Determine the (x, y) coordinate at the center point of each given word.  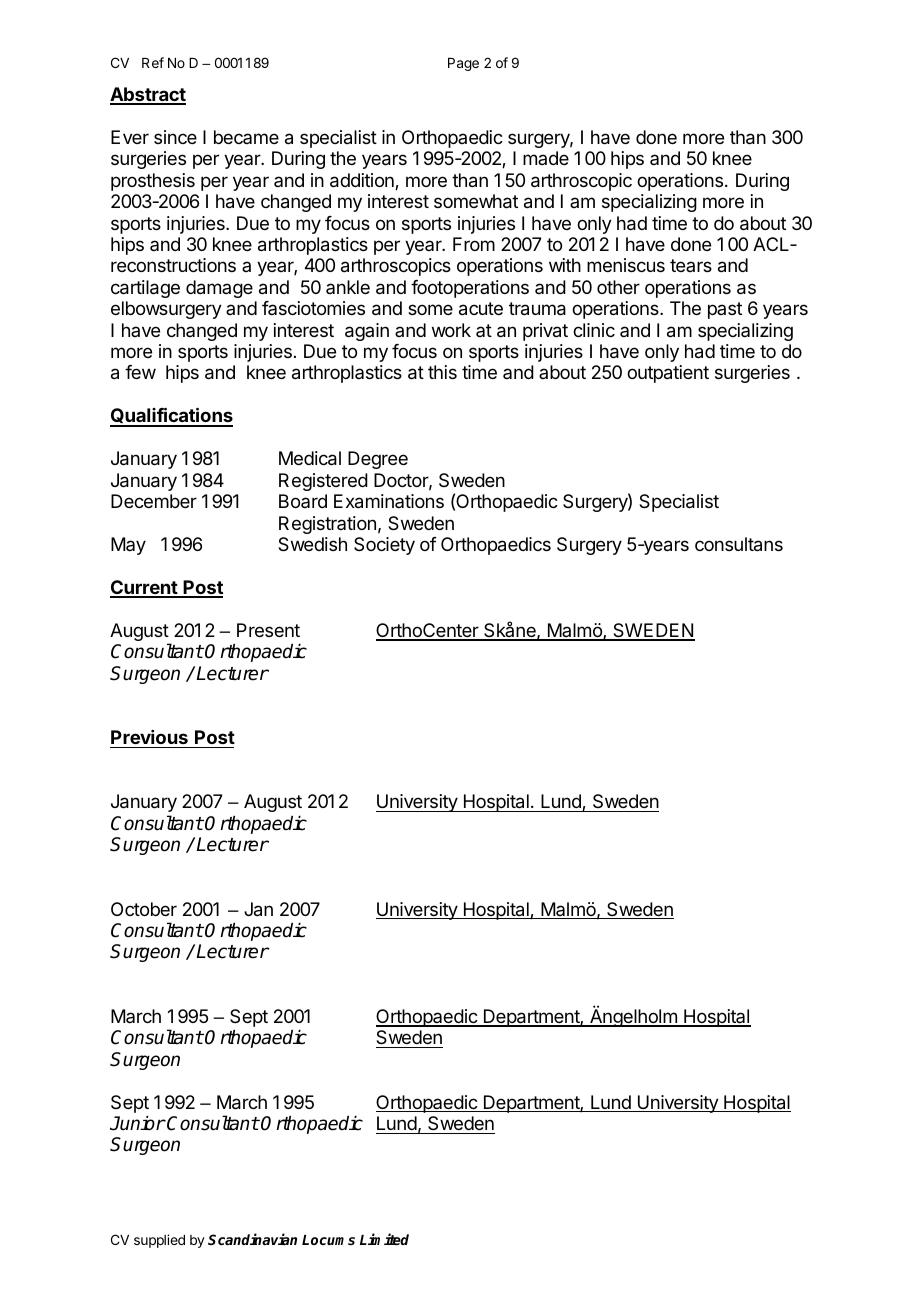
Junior (138, 1123)
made (546, 158)
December (154, 501)
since (175, 137)
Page (463, 64)
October (144, 909)
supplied (159, 1241)
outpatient (668, 374)
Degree (378, 460)
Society (384, 546)
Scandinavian (252, 1239)
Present (268, 630)
